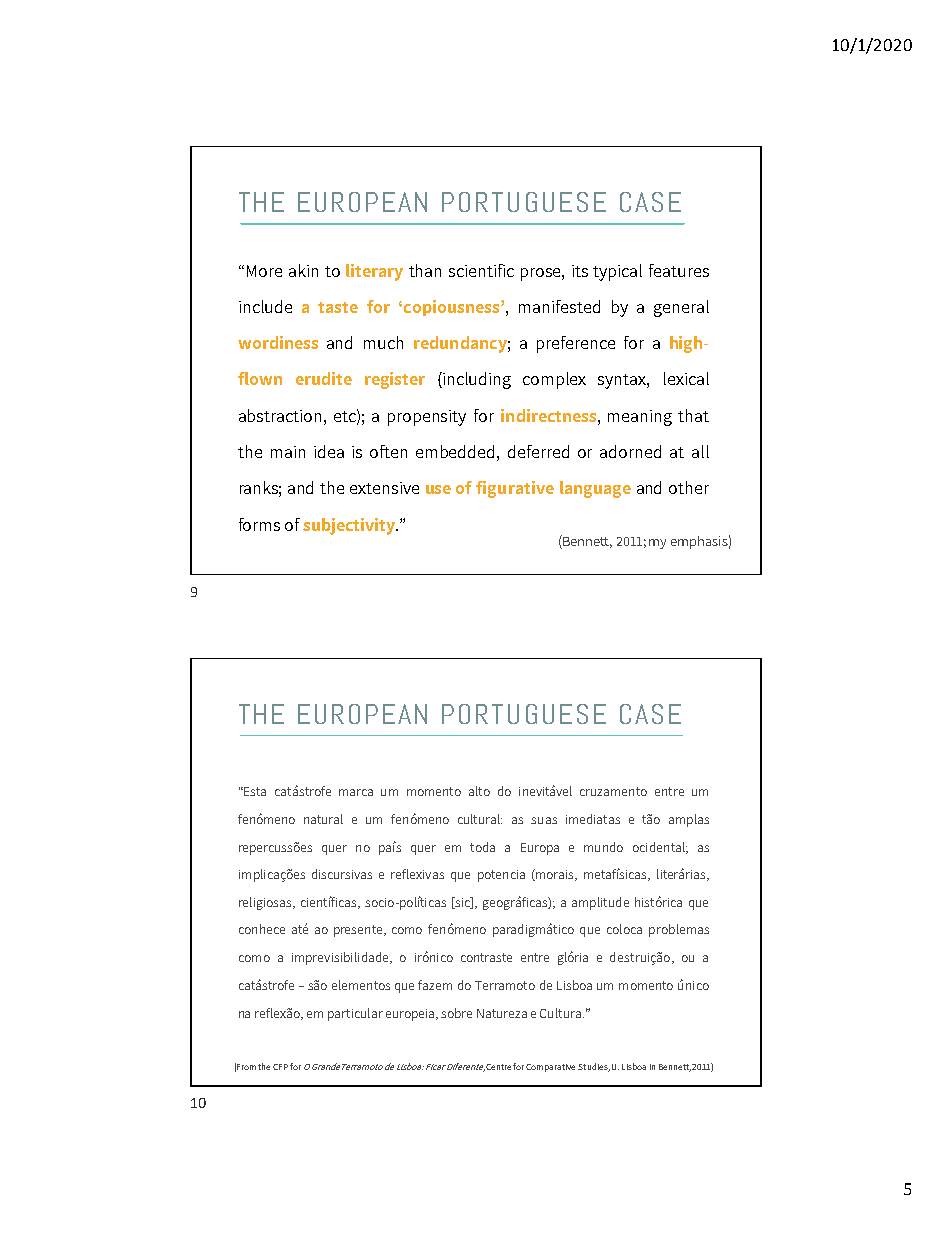 The image size is (952, 1233). Describe the element at coordinates (550, 1068) in the screenshot. I see `Comparative` at that location.
